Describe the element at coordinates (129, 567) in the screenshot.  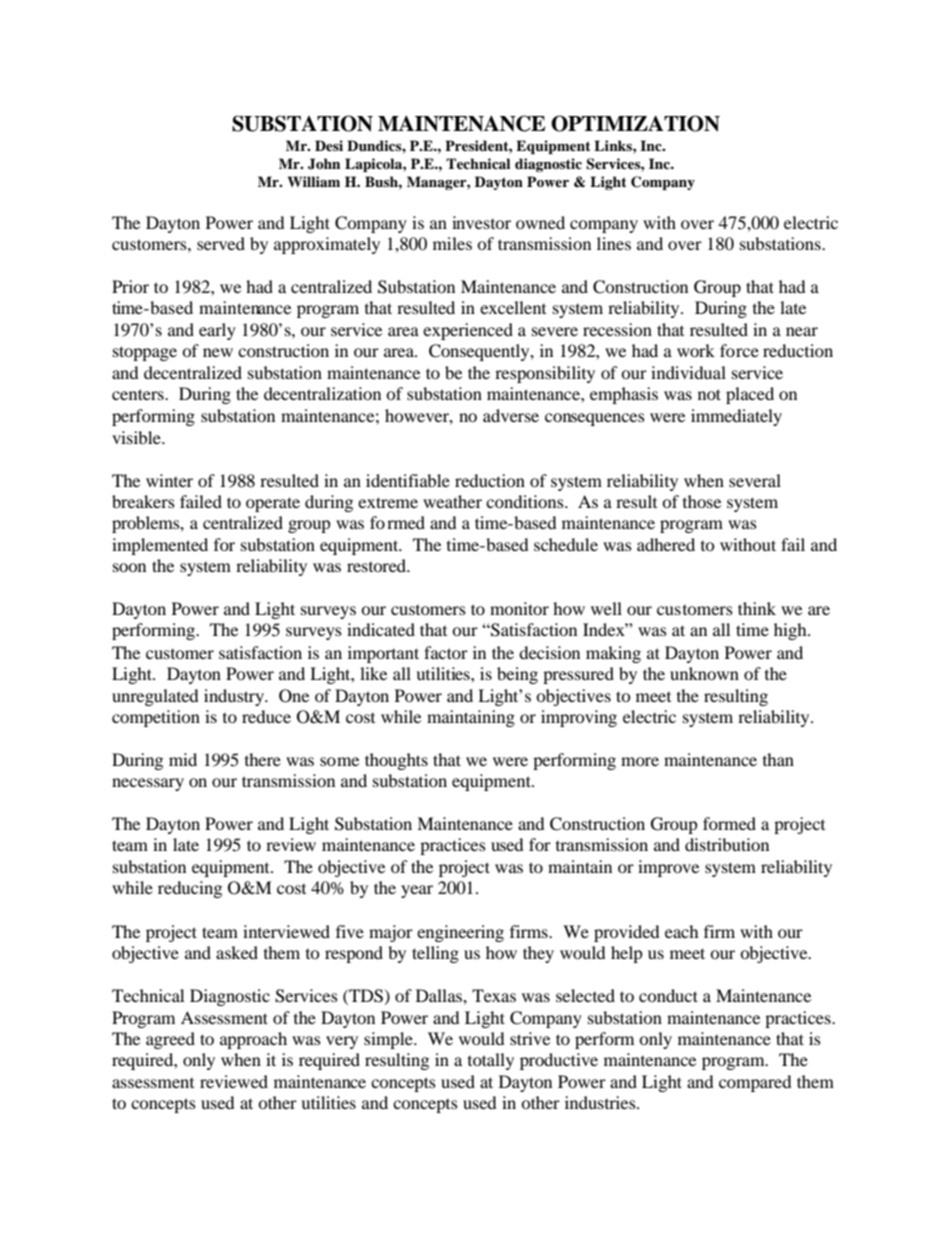
I see `soon` at that location.
